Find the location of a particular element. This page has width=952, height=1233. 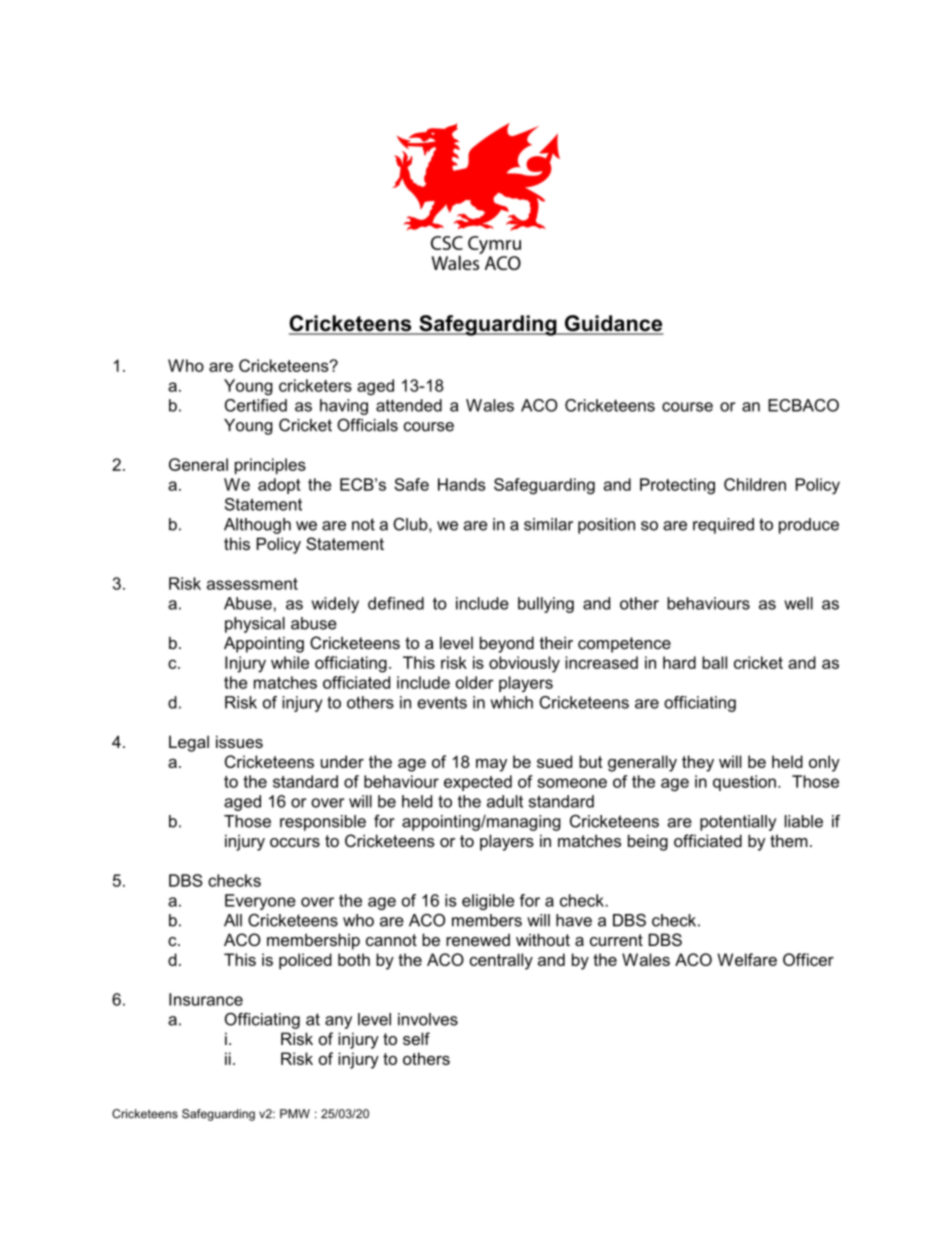

Welfare is located at coordinates (747, 959).
